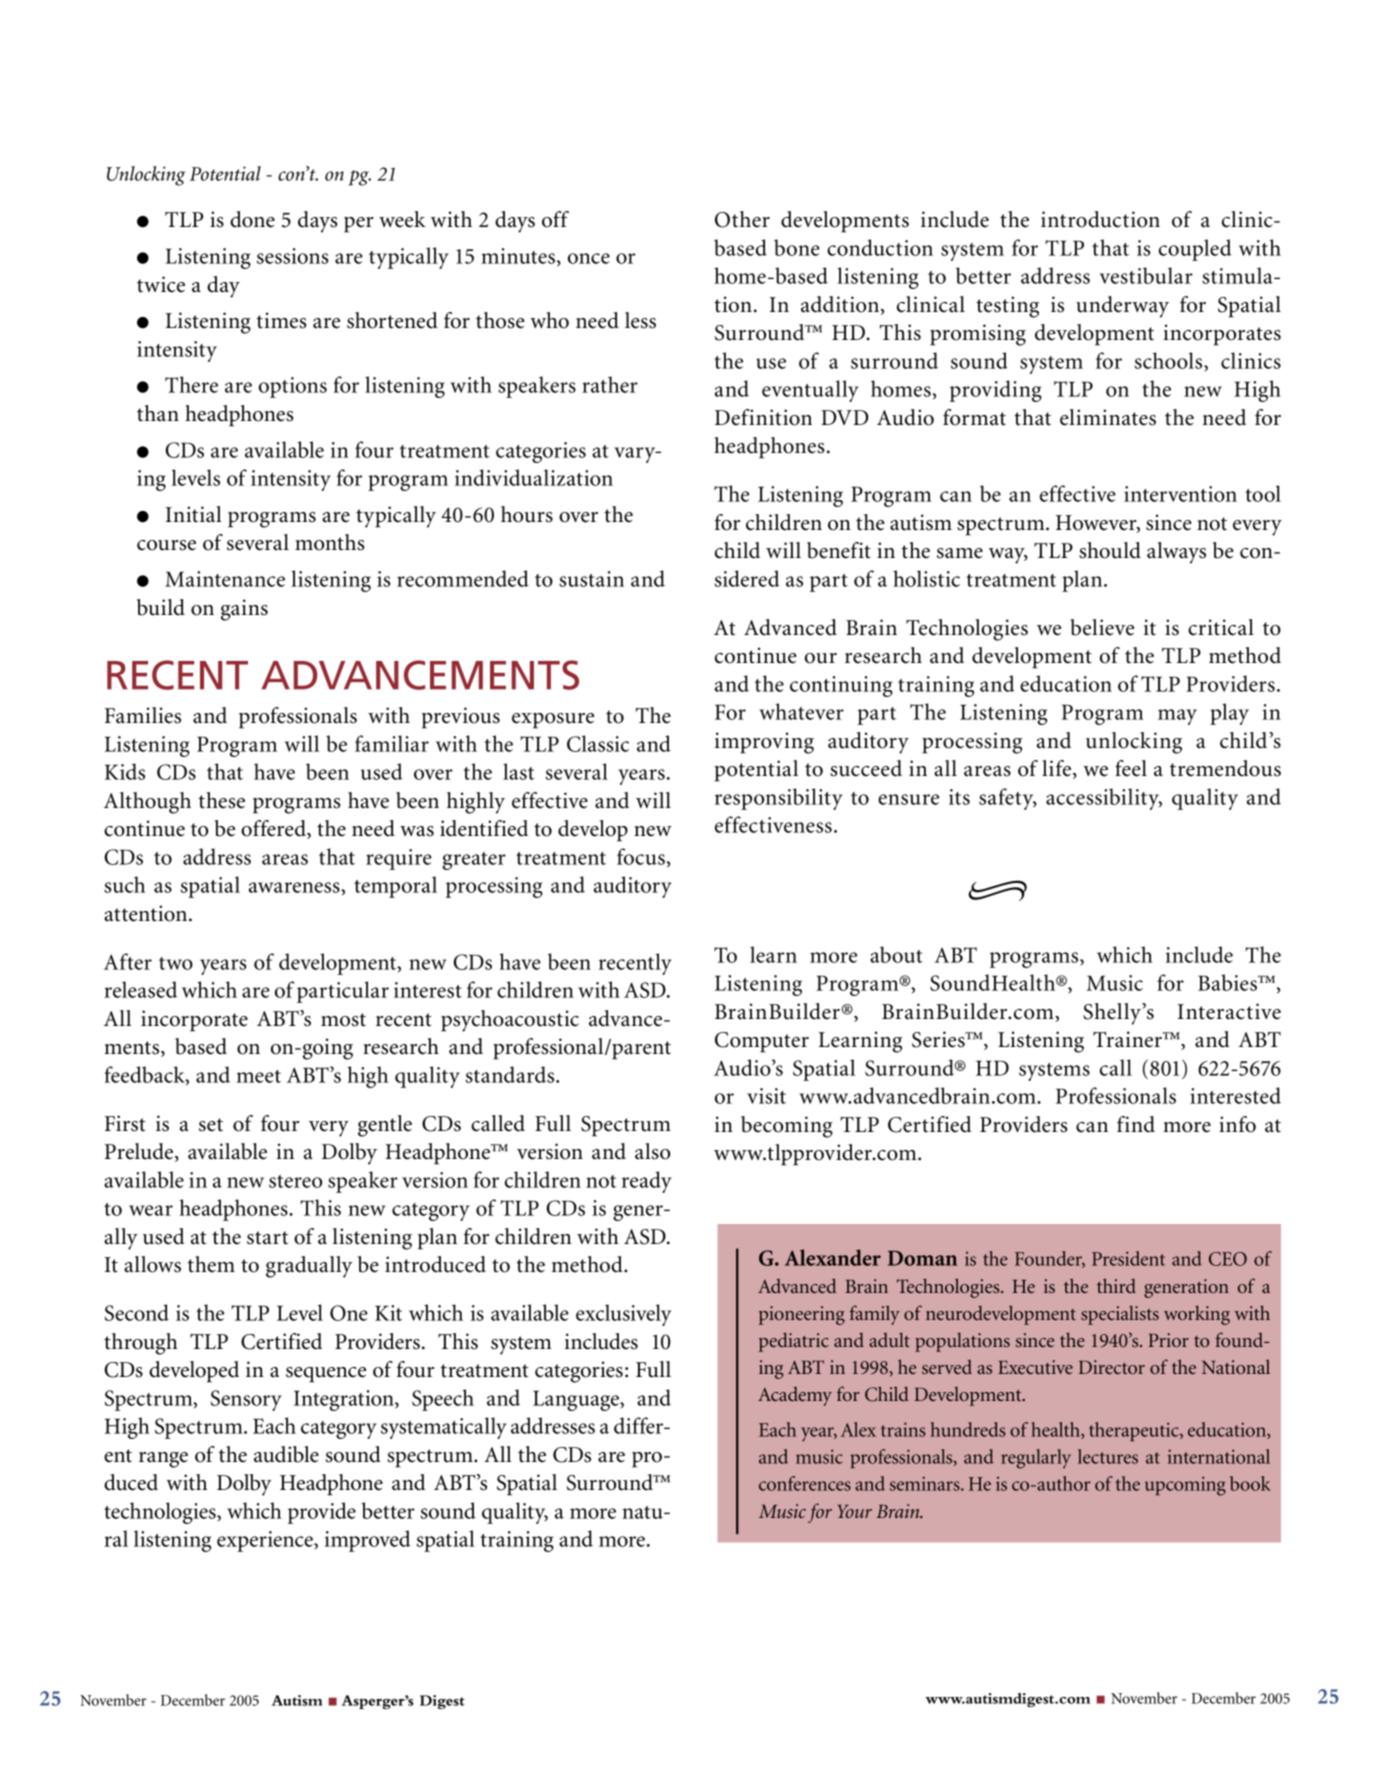 Image resolution: width=1383 pixels, height=1789 pixels. Describe the element at coordinates (343, 1020) in the screenshot. I see `most` at that location.
